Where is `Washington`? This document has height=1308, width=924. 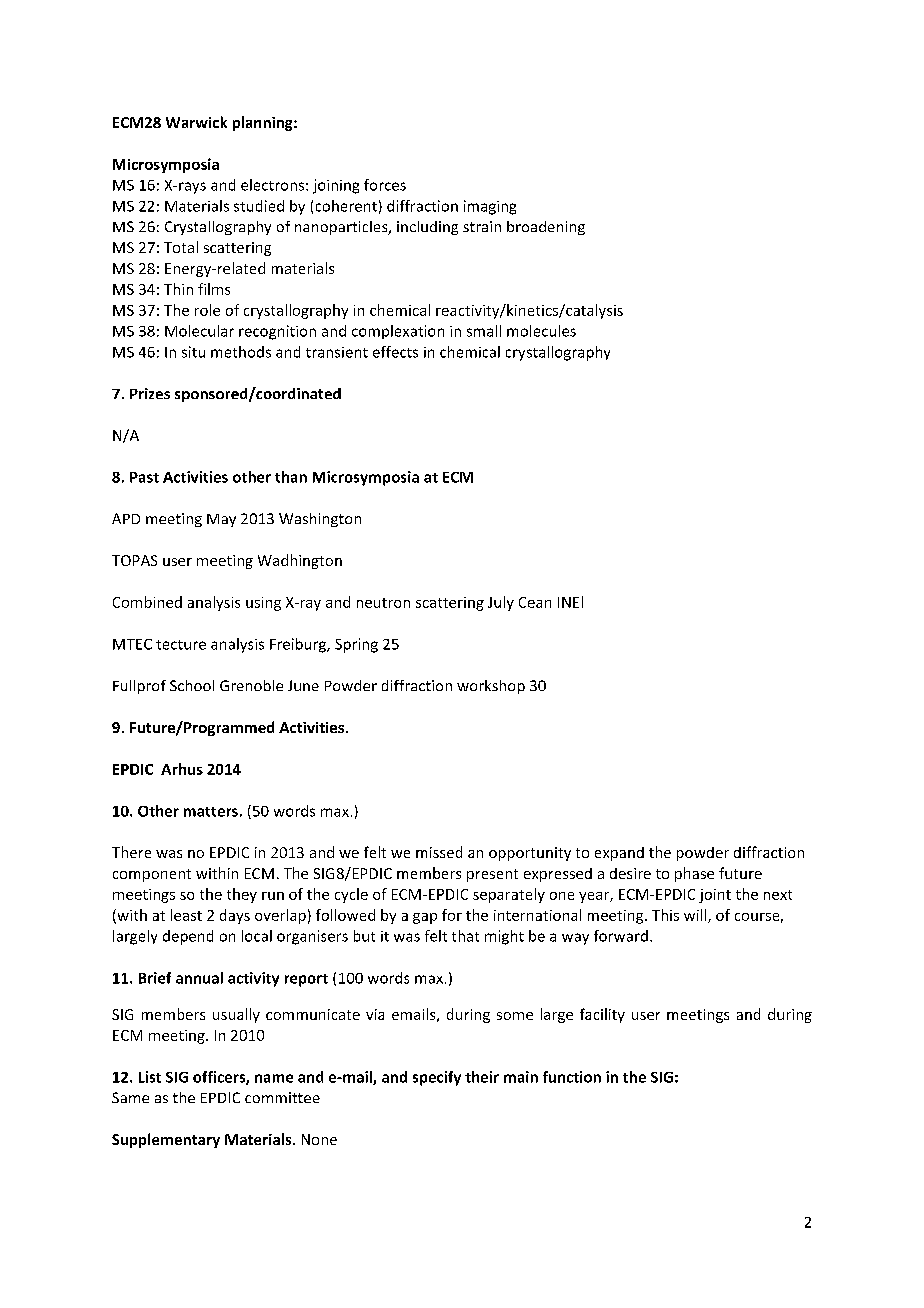 Washington is located at coordinates (320, 520).
